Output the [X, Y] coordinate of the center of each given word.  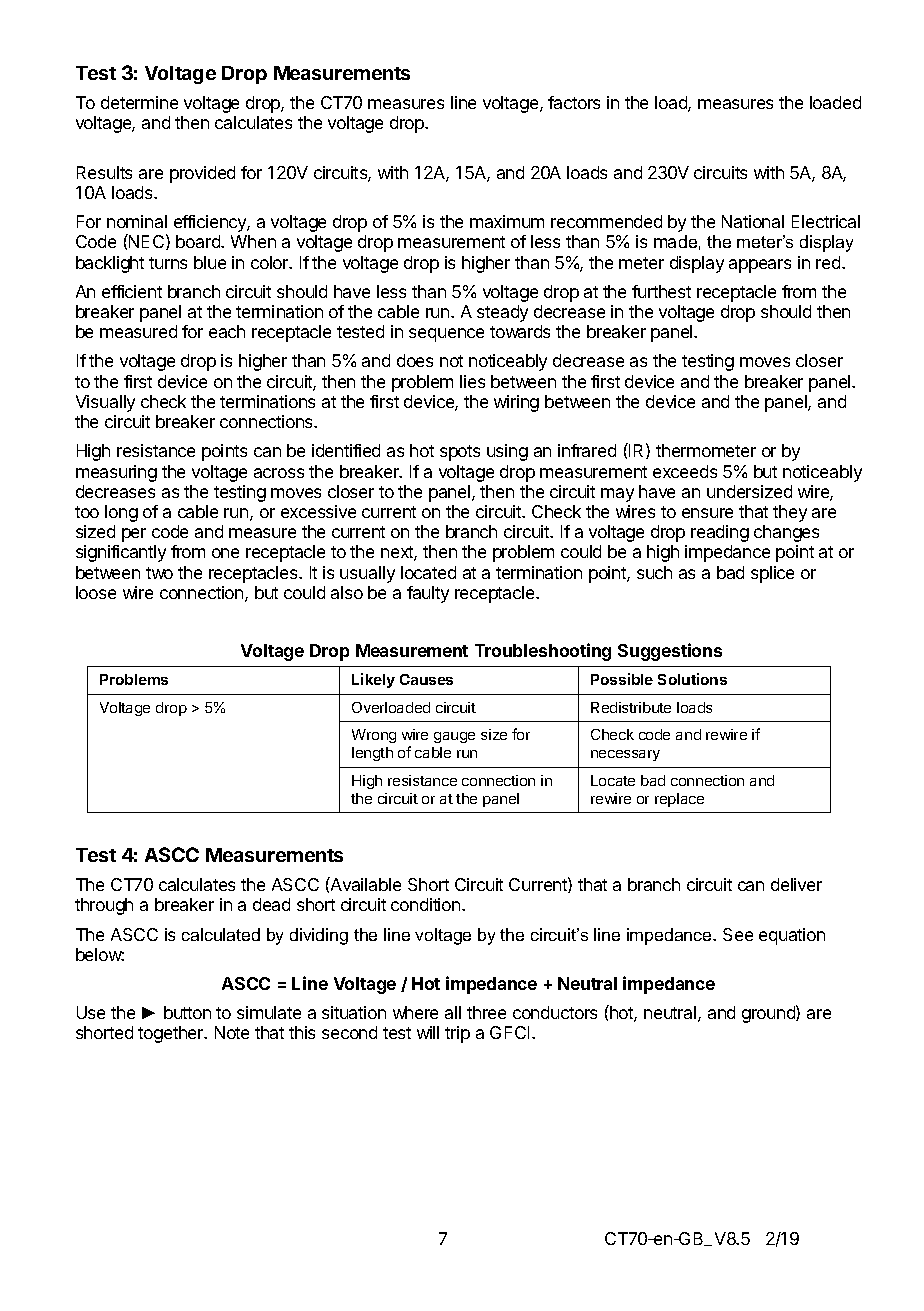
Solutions [692, 679]
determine [139, 102]
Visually [105, 403]
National [753, 221]
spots [460, 453]
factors [574, 102]
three [486, 1012]
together [172, 1034]
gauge [454, 737]
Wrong [374, 736]
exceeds [685, 471]
